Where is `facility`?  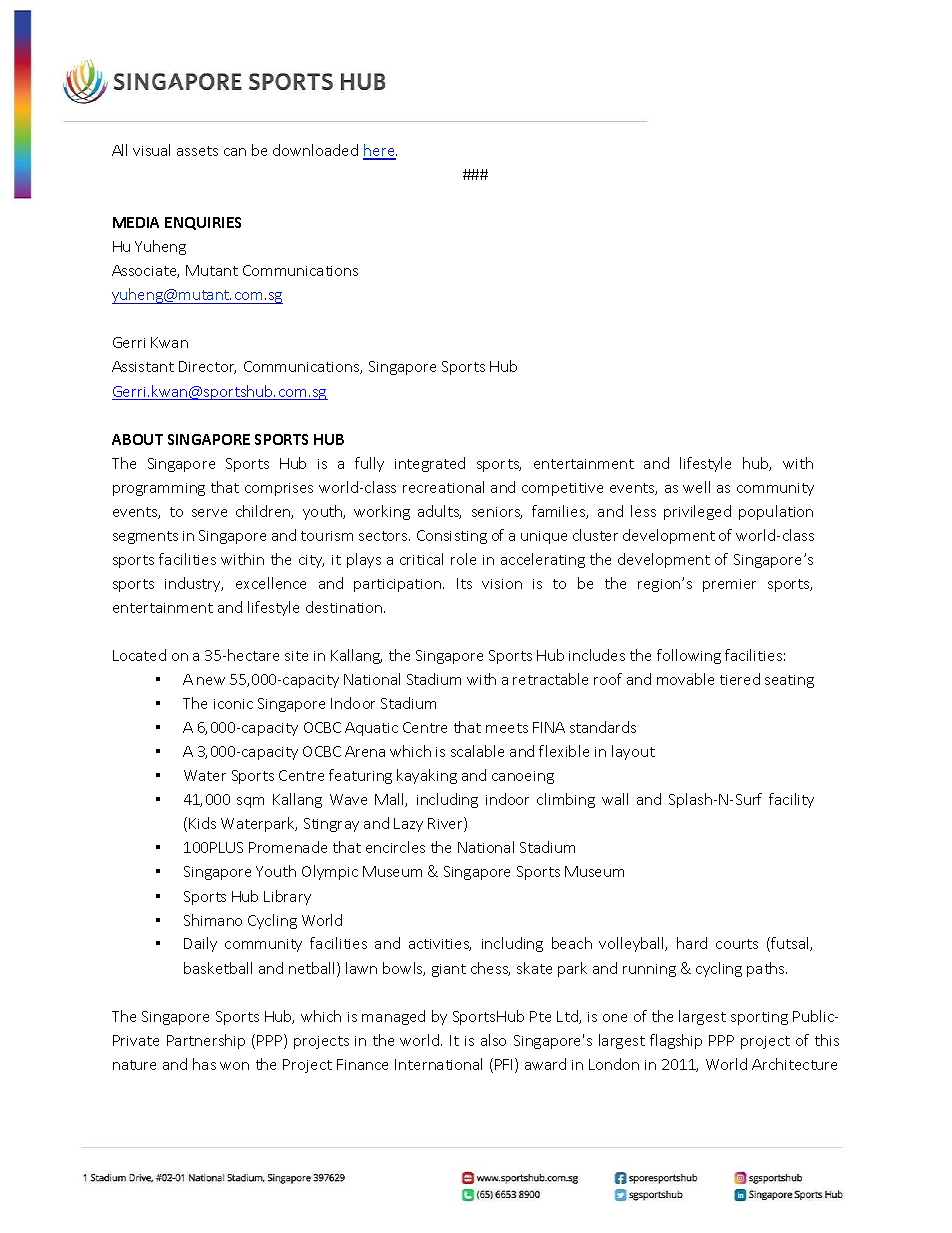
facility is located at coordinates (791, 800).
